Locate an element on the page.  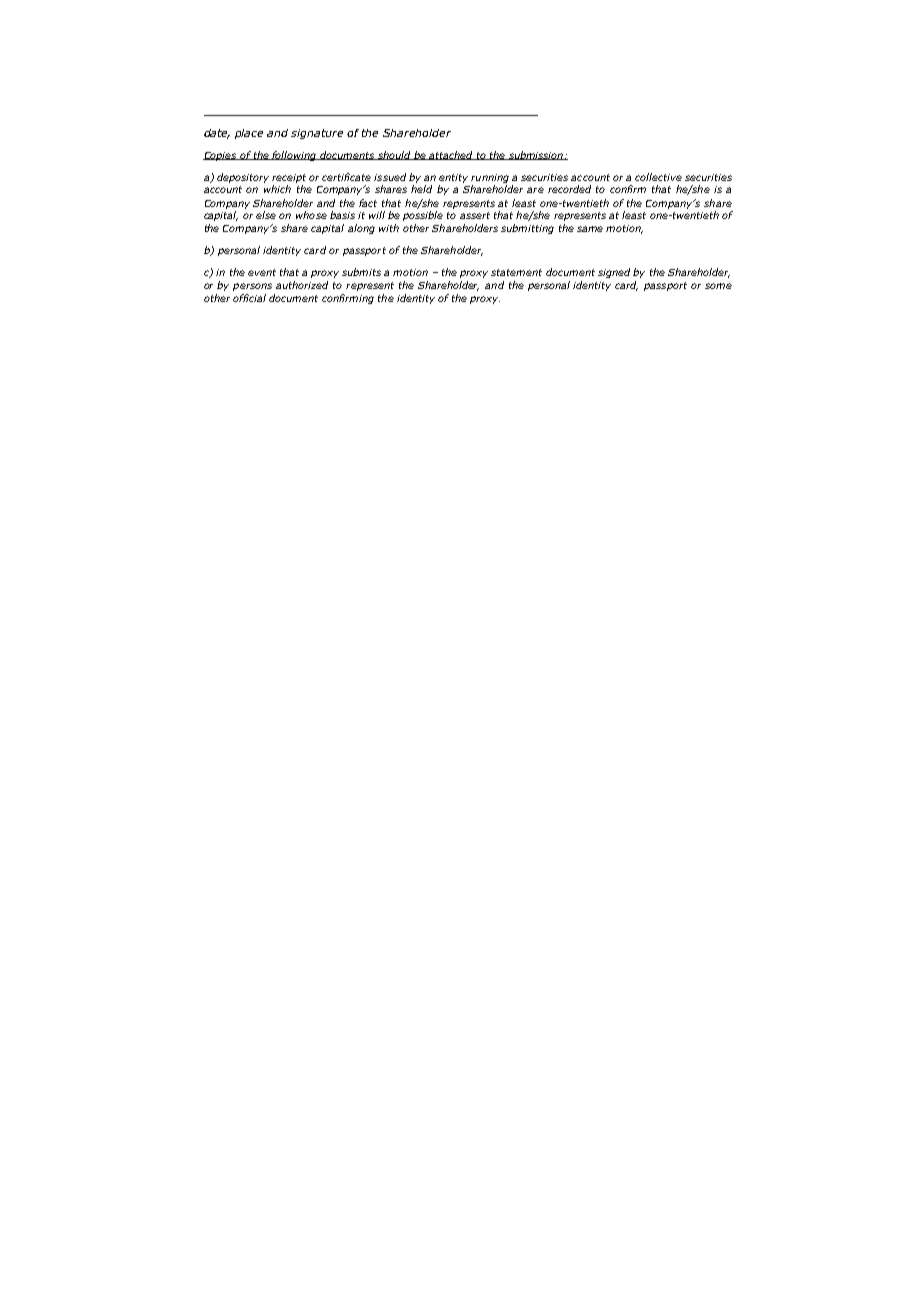
assert is located at coordinates (475, 215).
